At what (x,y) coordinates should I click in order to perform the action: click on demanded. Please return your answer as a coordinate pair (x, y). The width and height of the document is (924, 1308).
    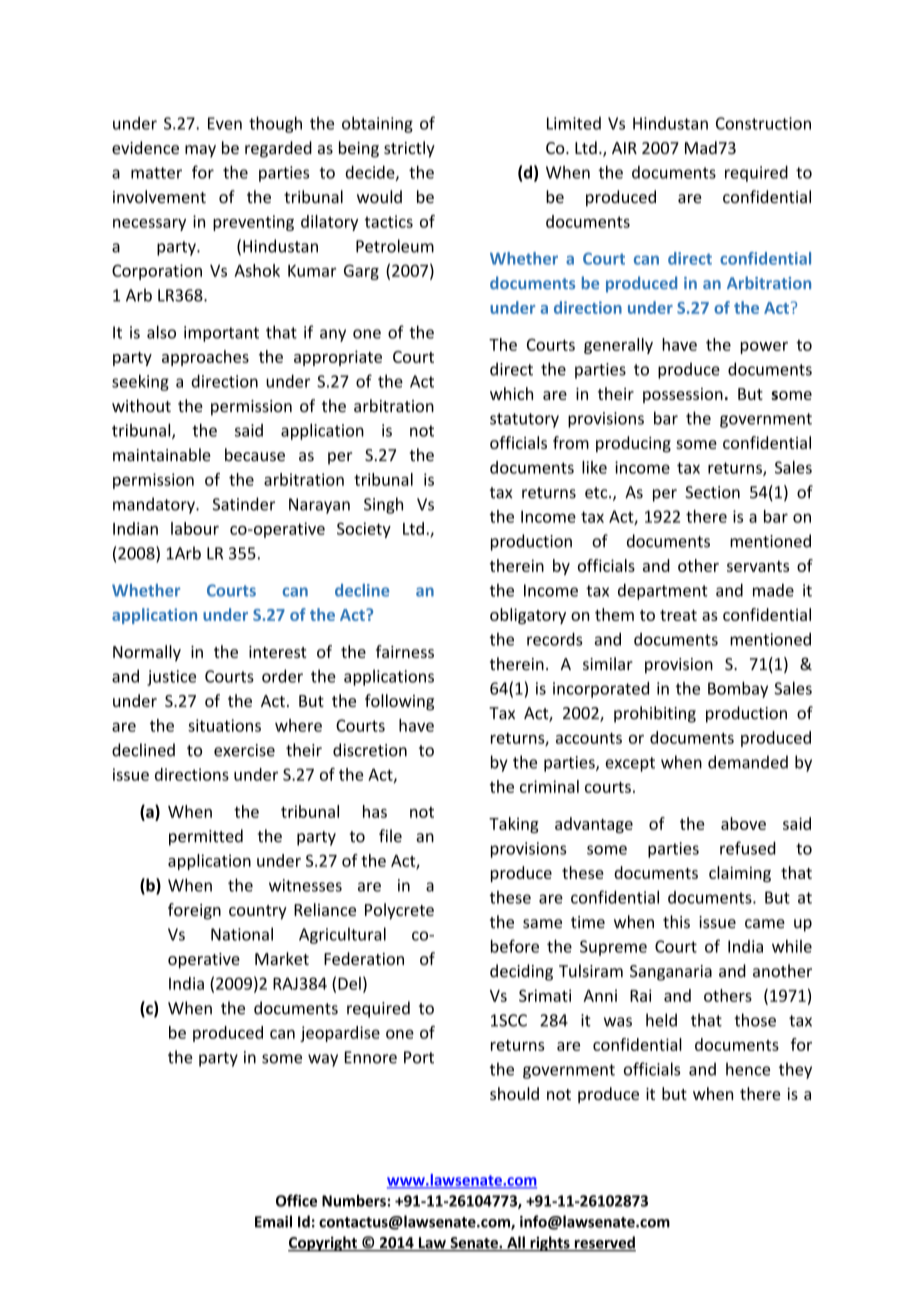
    Looking at the image, I should click on (748, 762).
